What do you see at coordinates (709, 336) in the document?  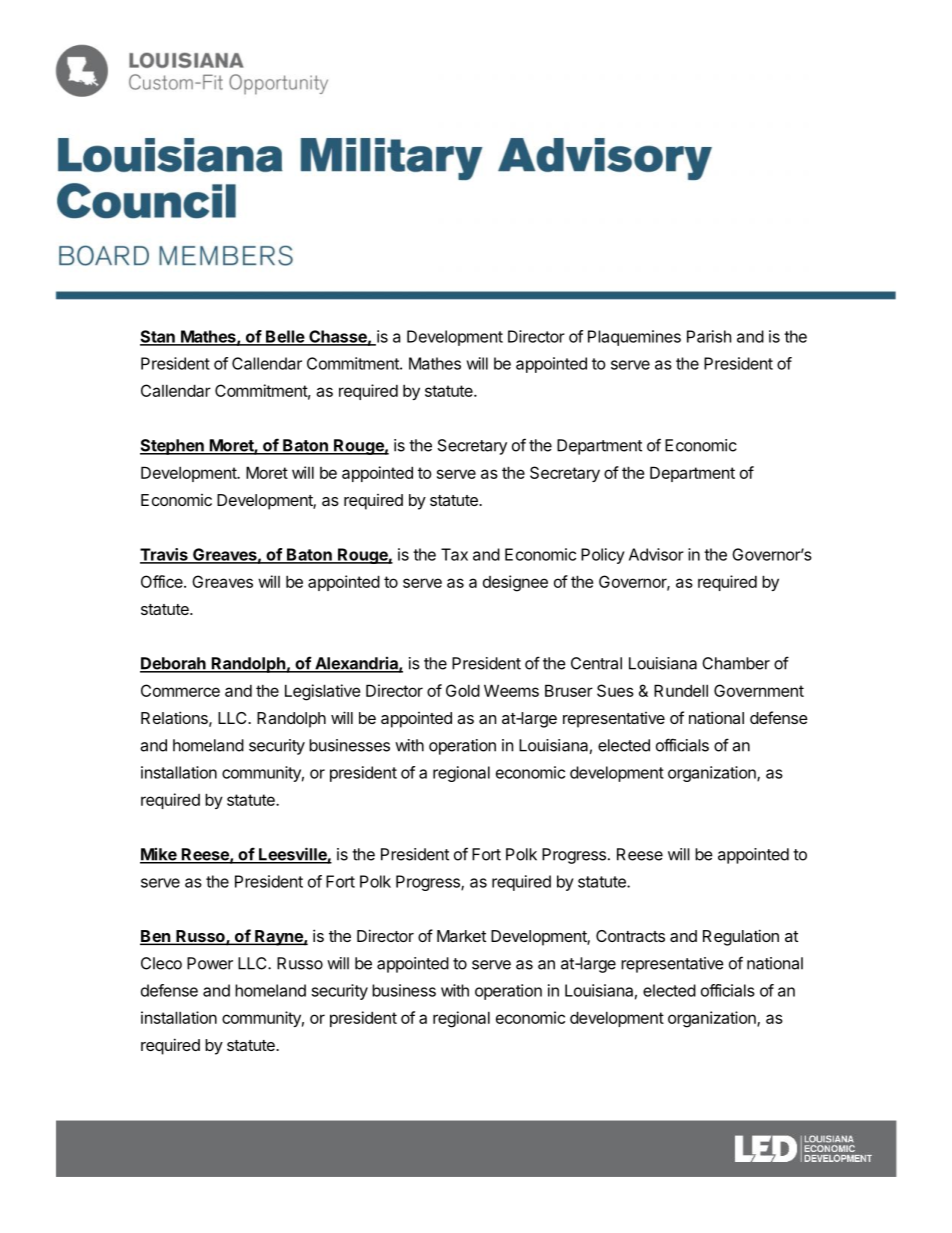 I see `Parish` at bounding box center [709, 336].
